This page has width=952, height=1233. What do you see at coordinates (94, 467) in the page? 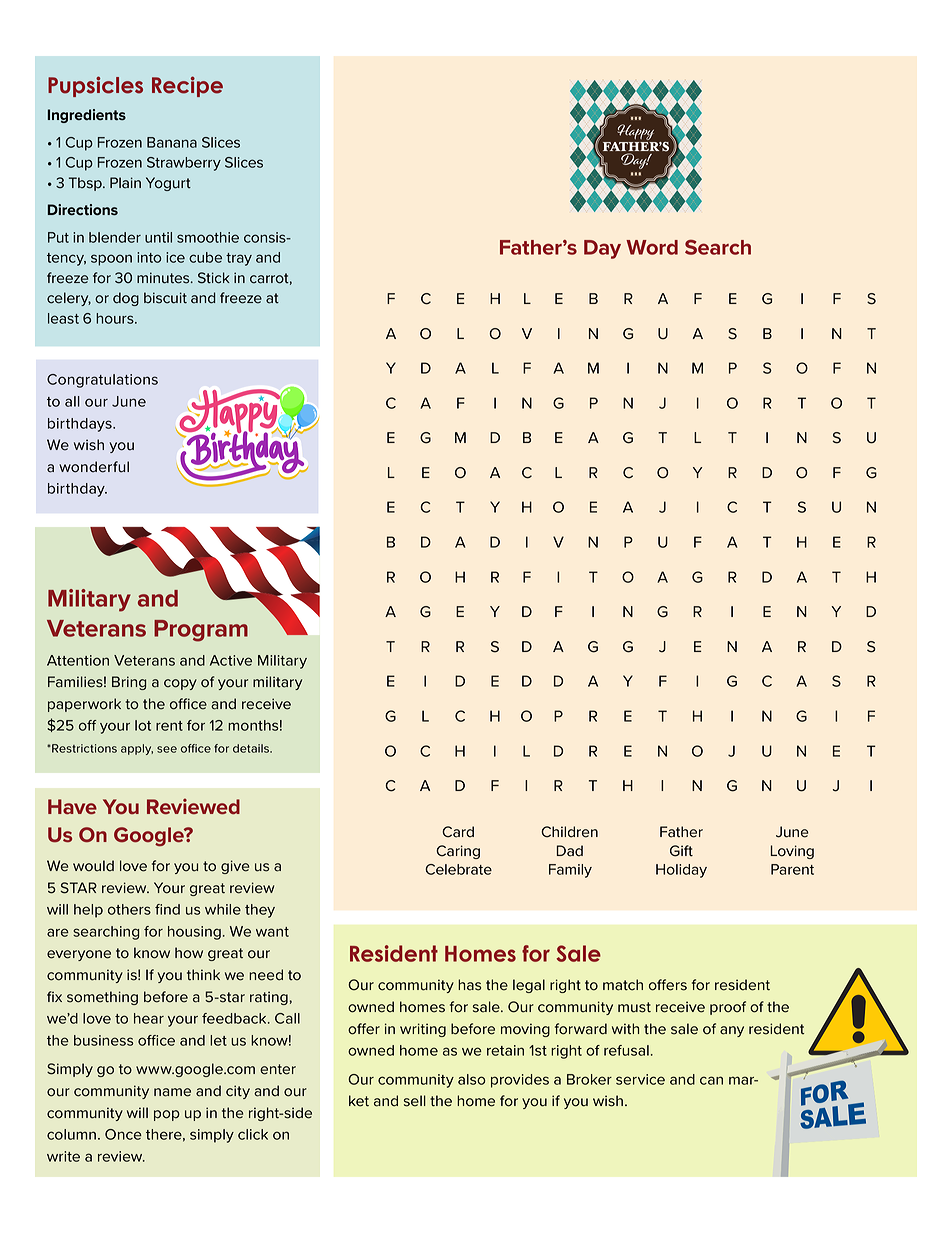
I see `wonderful` at bounding box center [94, 467].
